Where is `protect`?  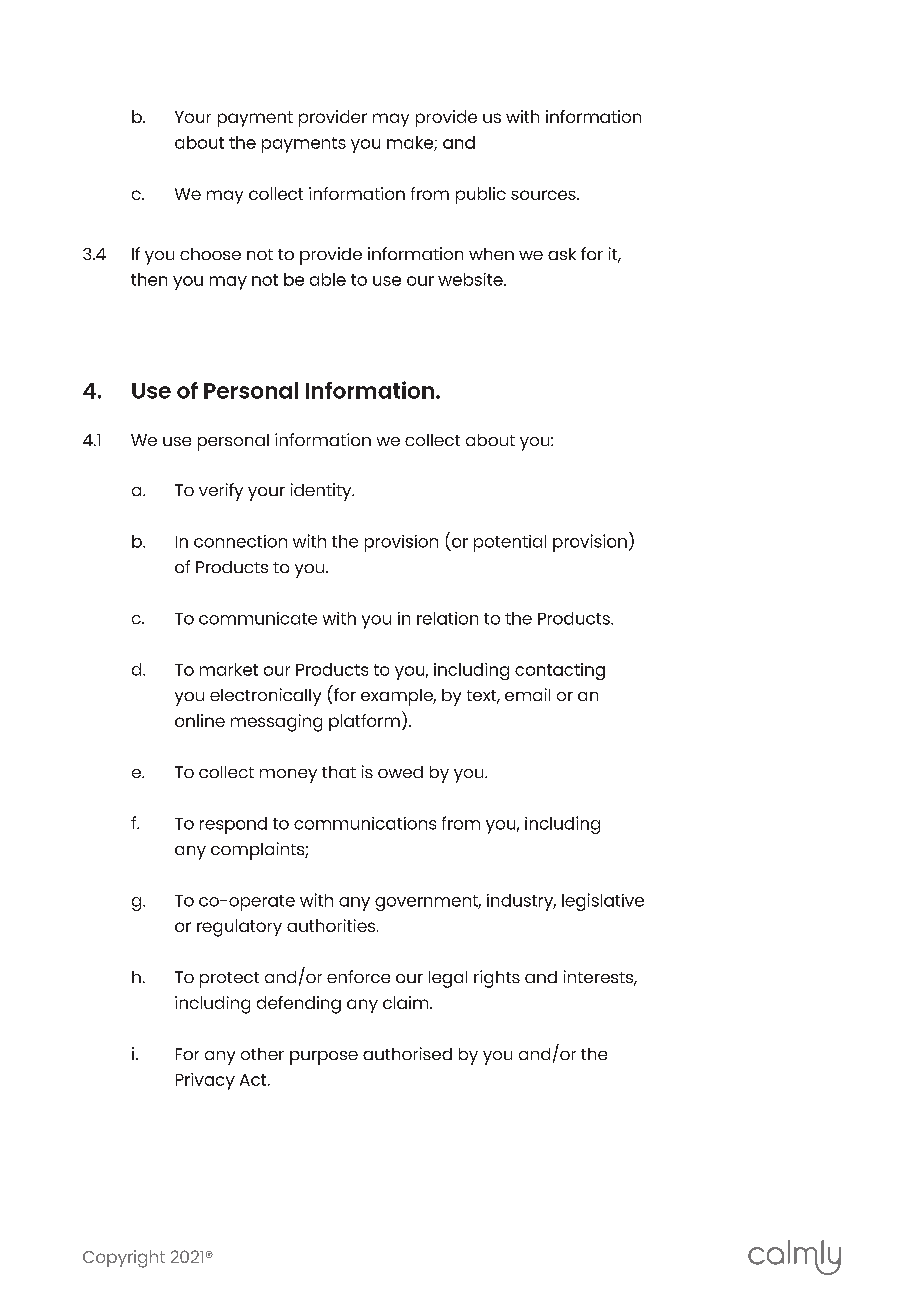 protect is located at coordinates (229, 980).
